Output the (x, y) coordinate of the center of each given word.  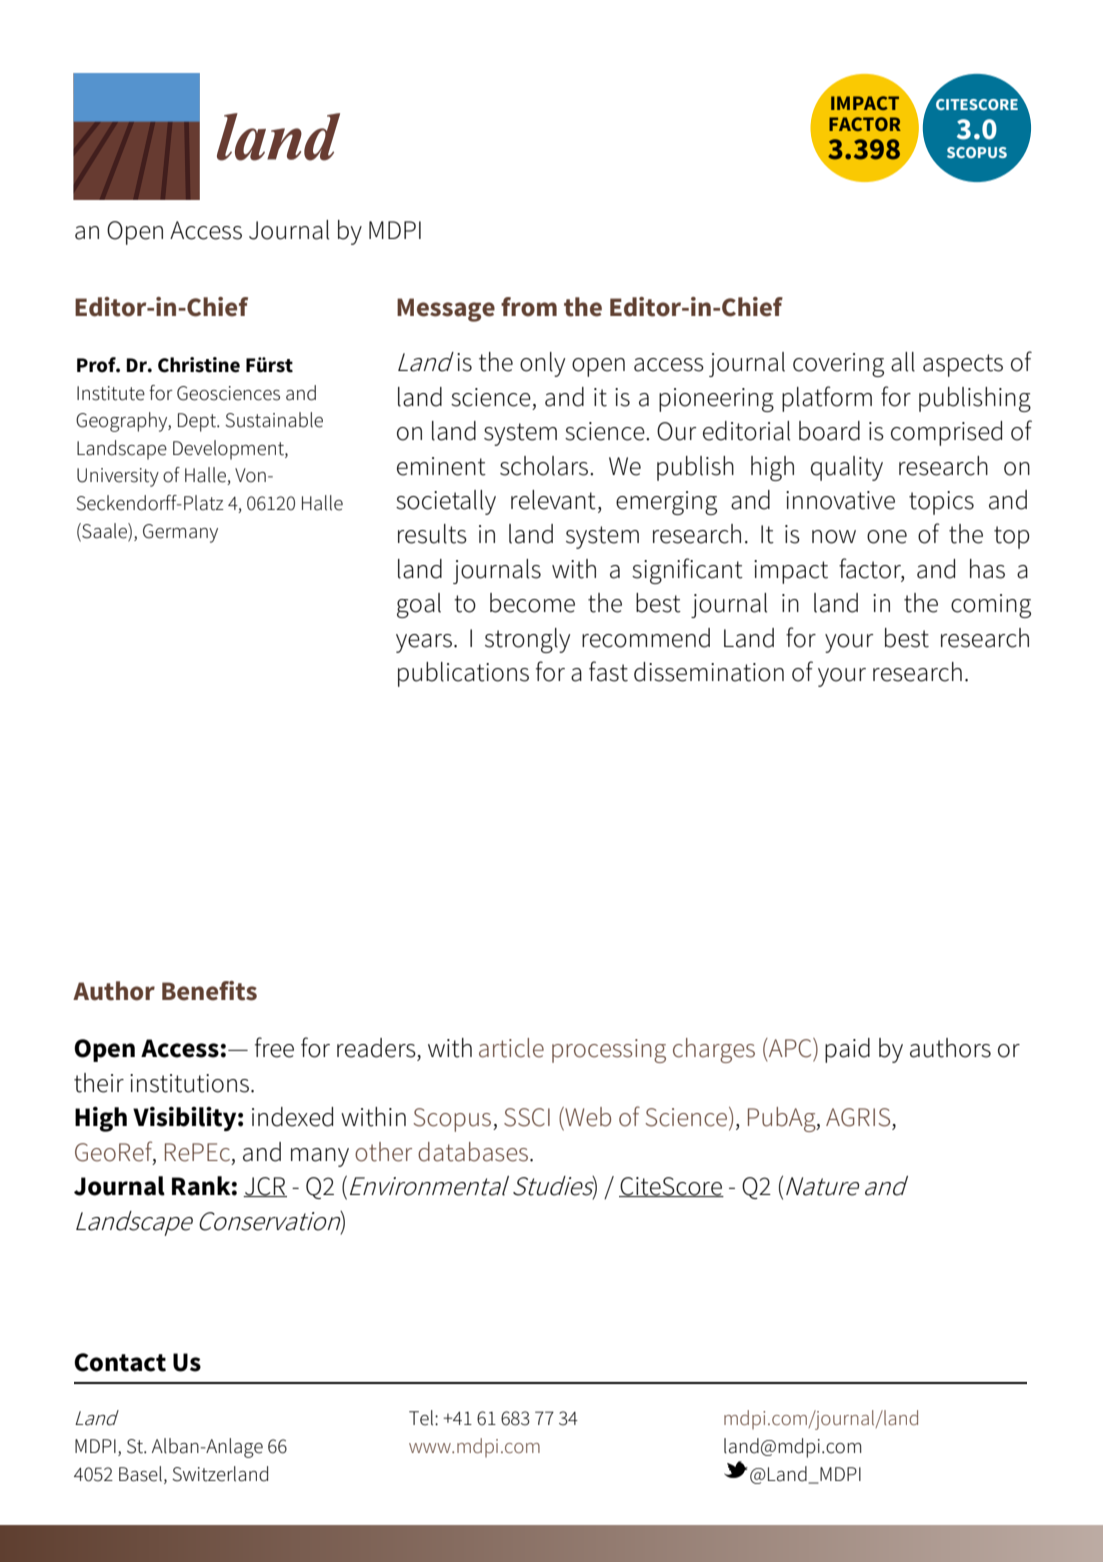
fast (608, 671)
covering (838, 365)
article (511, 1048)
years (424, 643)
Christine (199, 365)
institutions (191, 1083)
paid (847, 1050)
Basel (140, 1474)
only (542, 364)
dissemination (709, 672)
